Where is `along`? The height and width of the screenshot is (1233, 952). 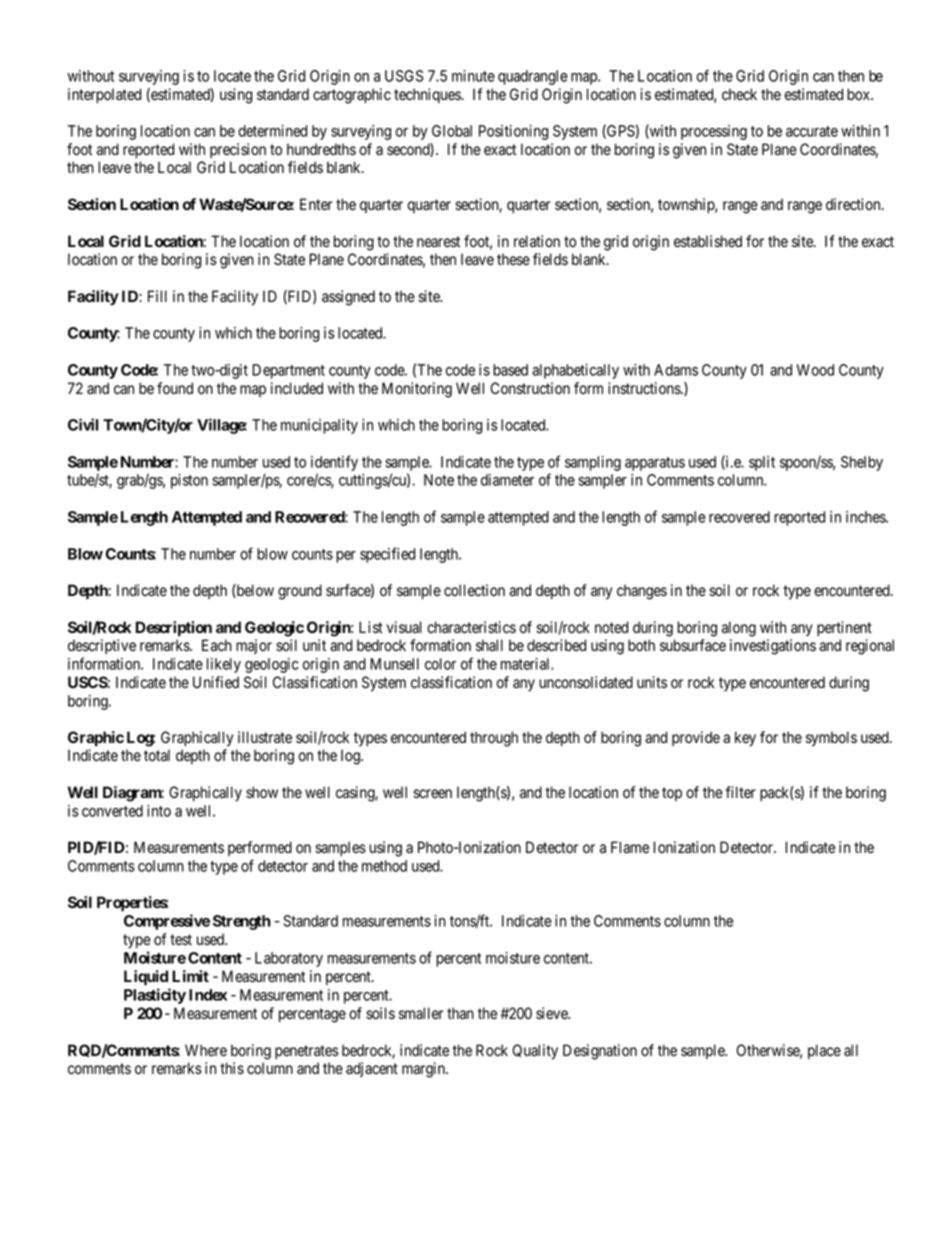
along is located at coordinates (739, 629).
